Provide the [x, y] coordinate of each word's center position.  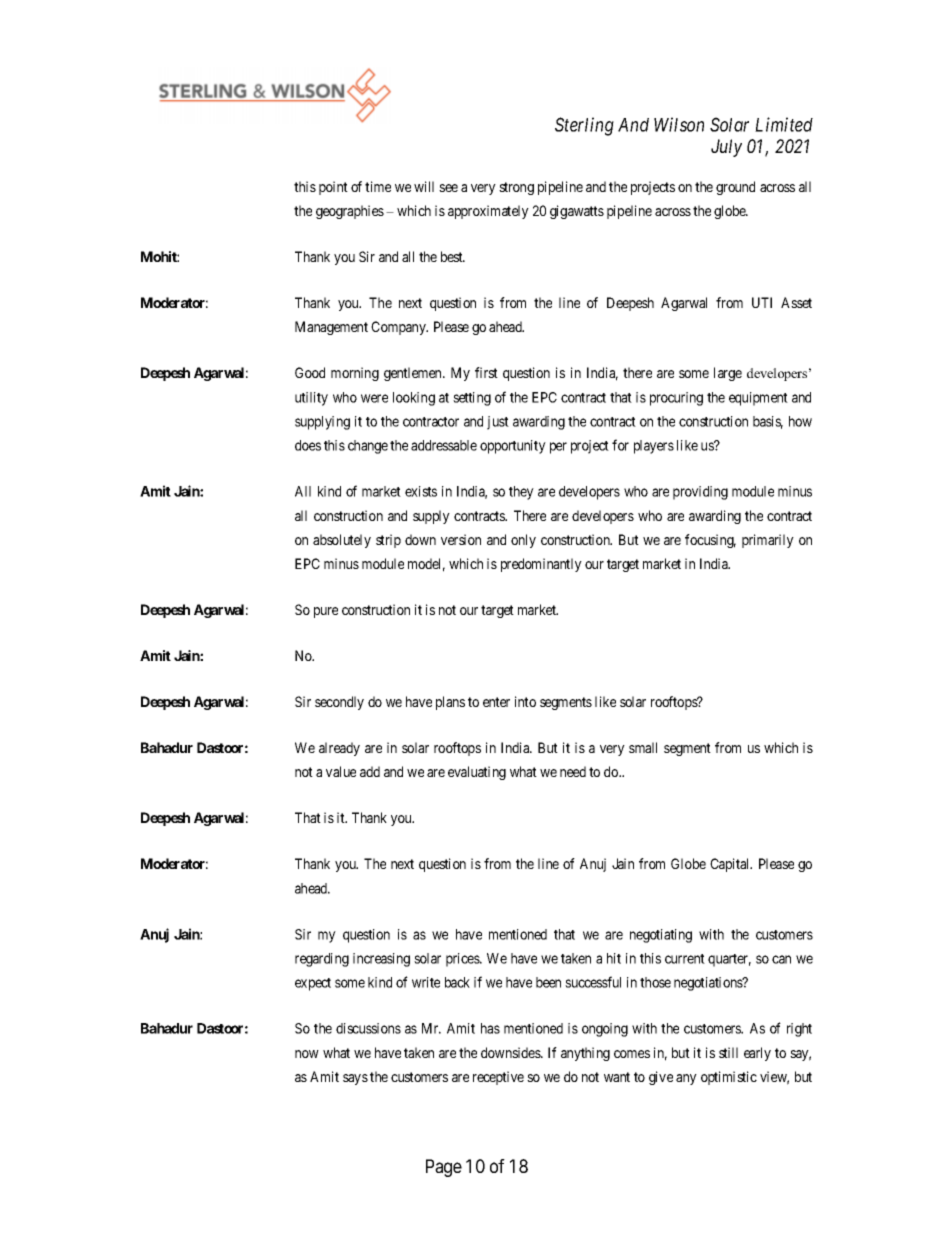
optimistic [729, 1078]
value [341, 771]
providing [700, 493]
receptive [498, 1078]
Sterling [584, 126]
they [521, 493]
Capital [731, 865]
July [726, 148]
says [355, 1079]
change [368, 447]
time [378, 186]
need [573, 771]
